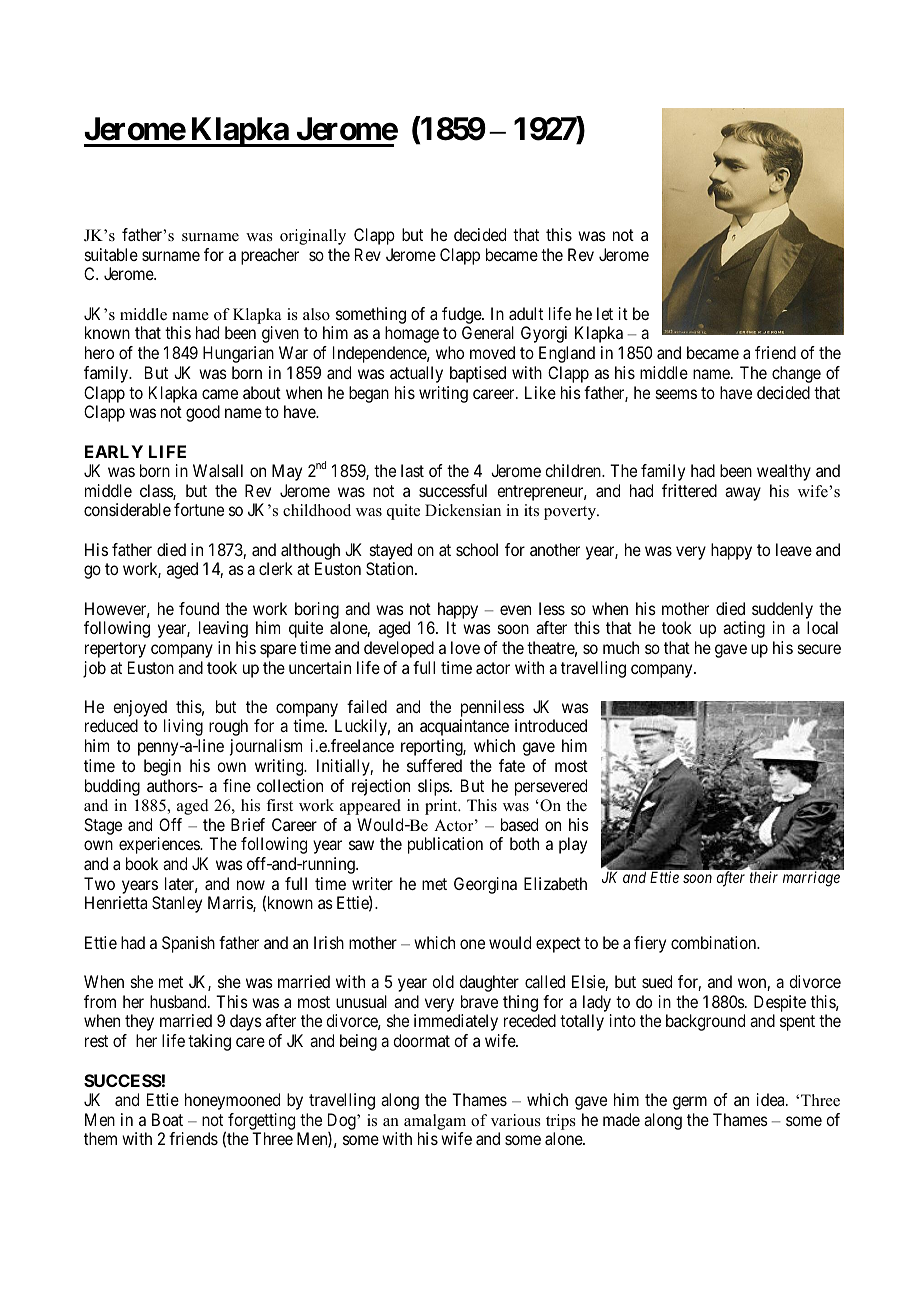 The image size is (924, 1308). Describe the element at coordinates (744, 629) in the image. I see `acting` at that location.
